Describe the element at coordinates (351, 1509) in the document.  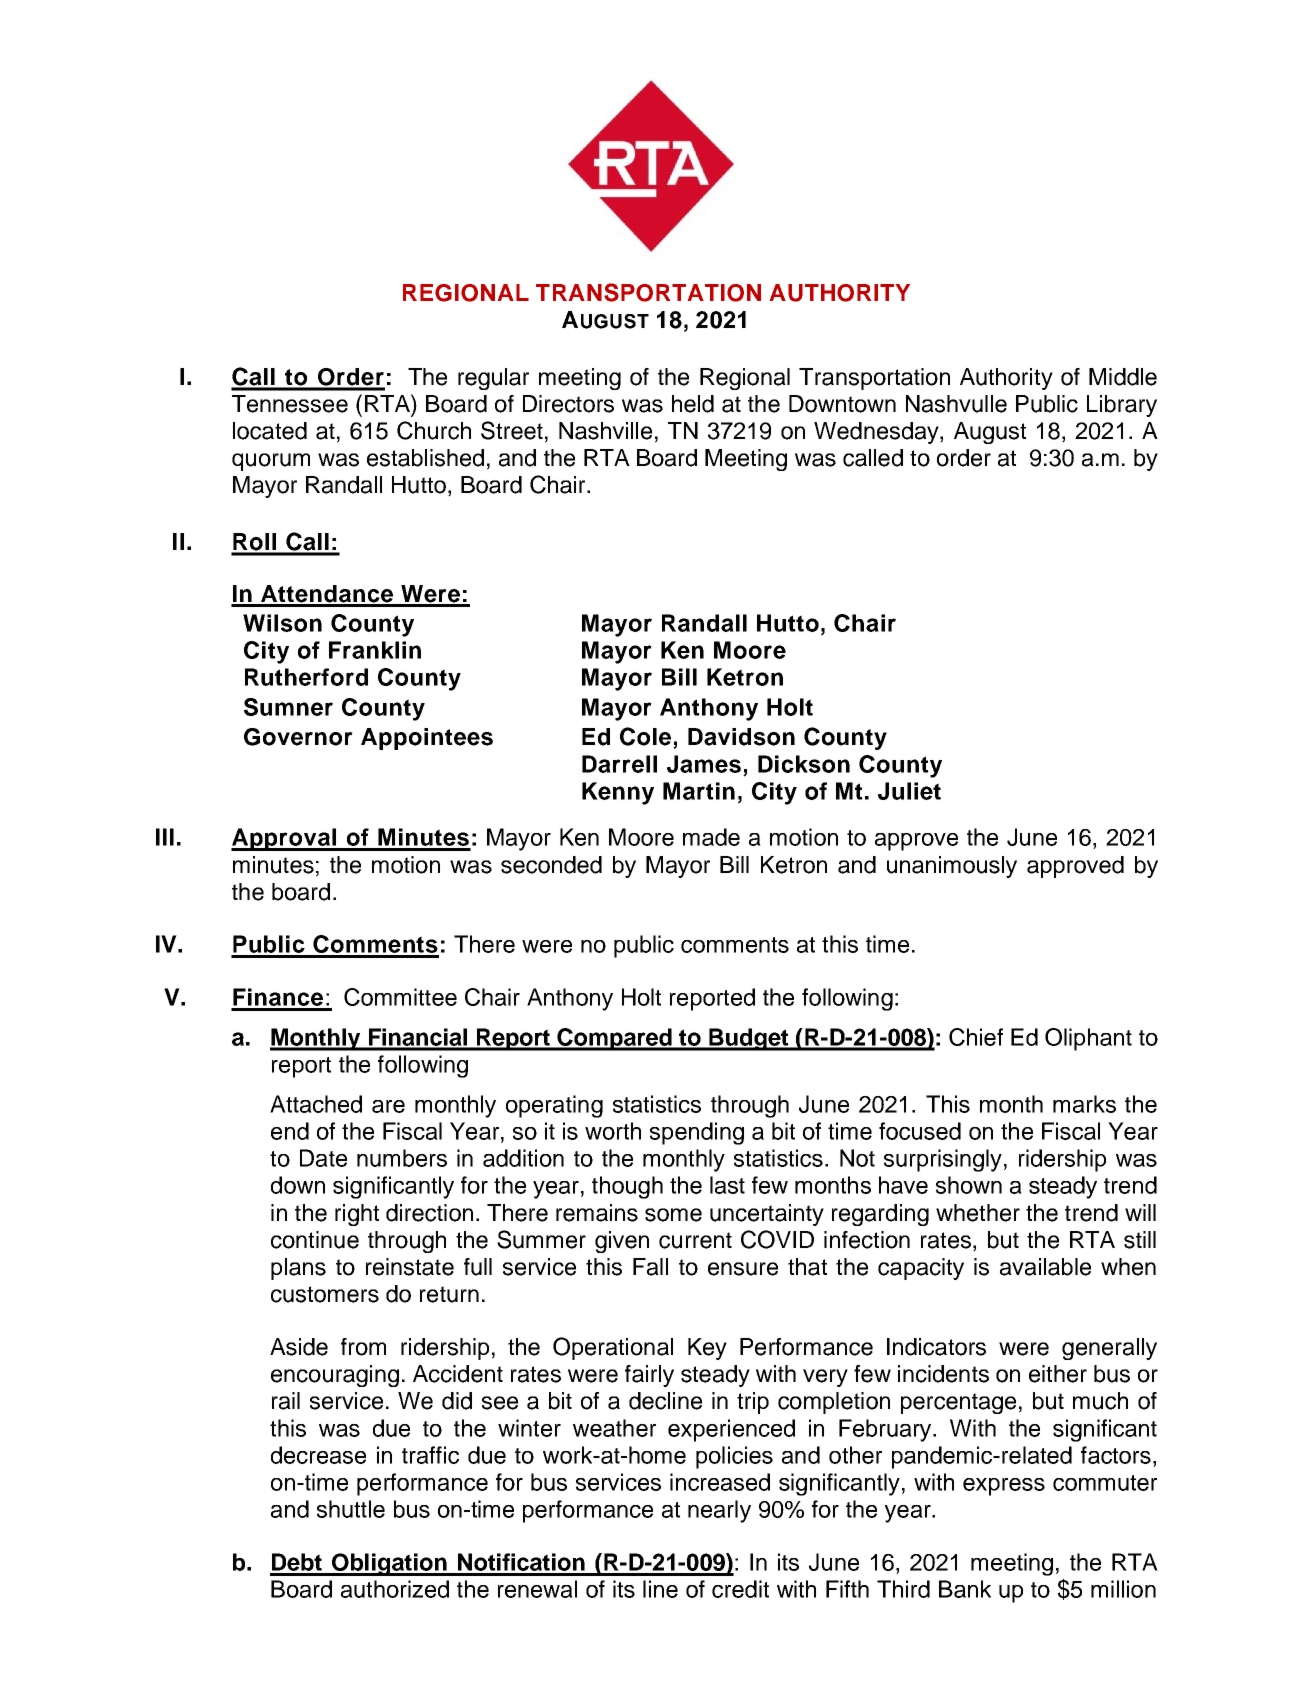
I see `shuttle` at that location.
